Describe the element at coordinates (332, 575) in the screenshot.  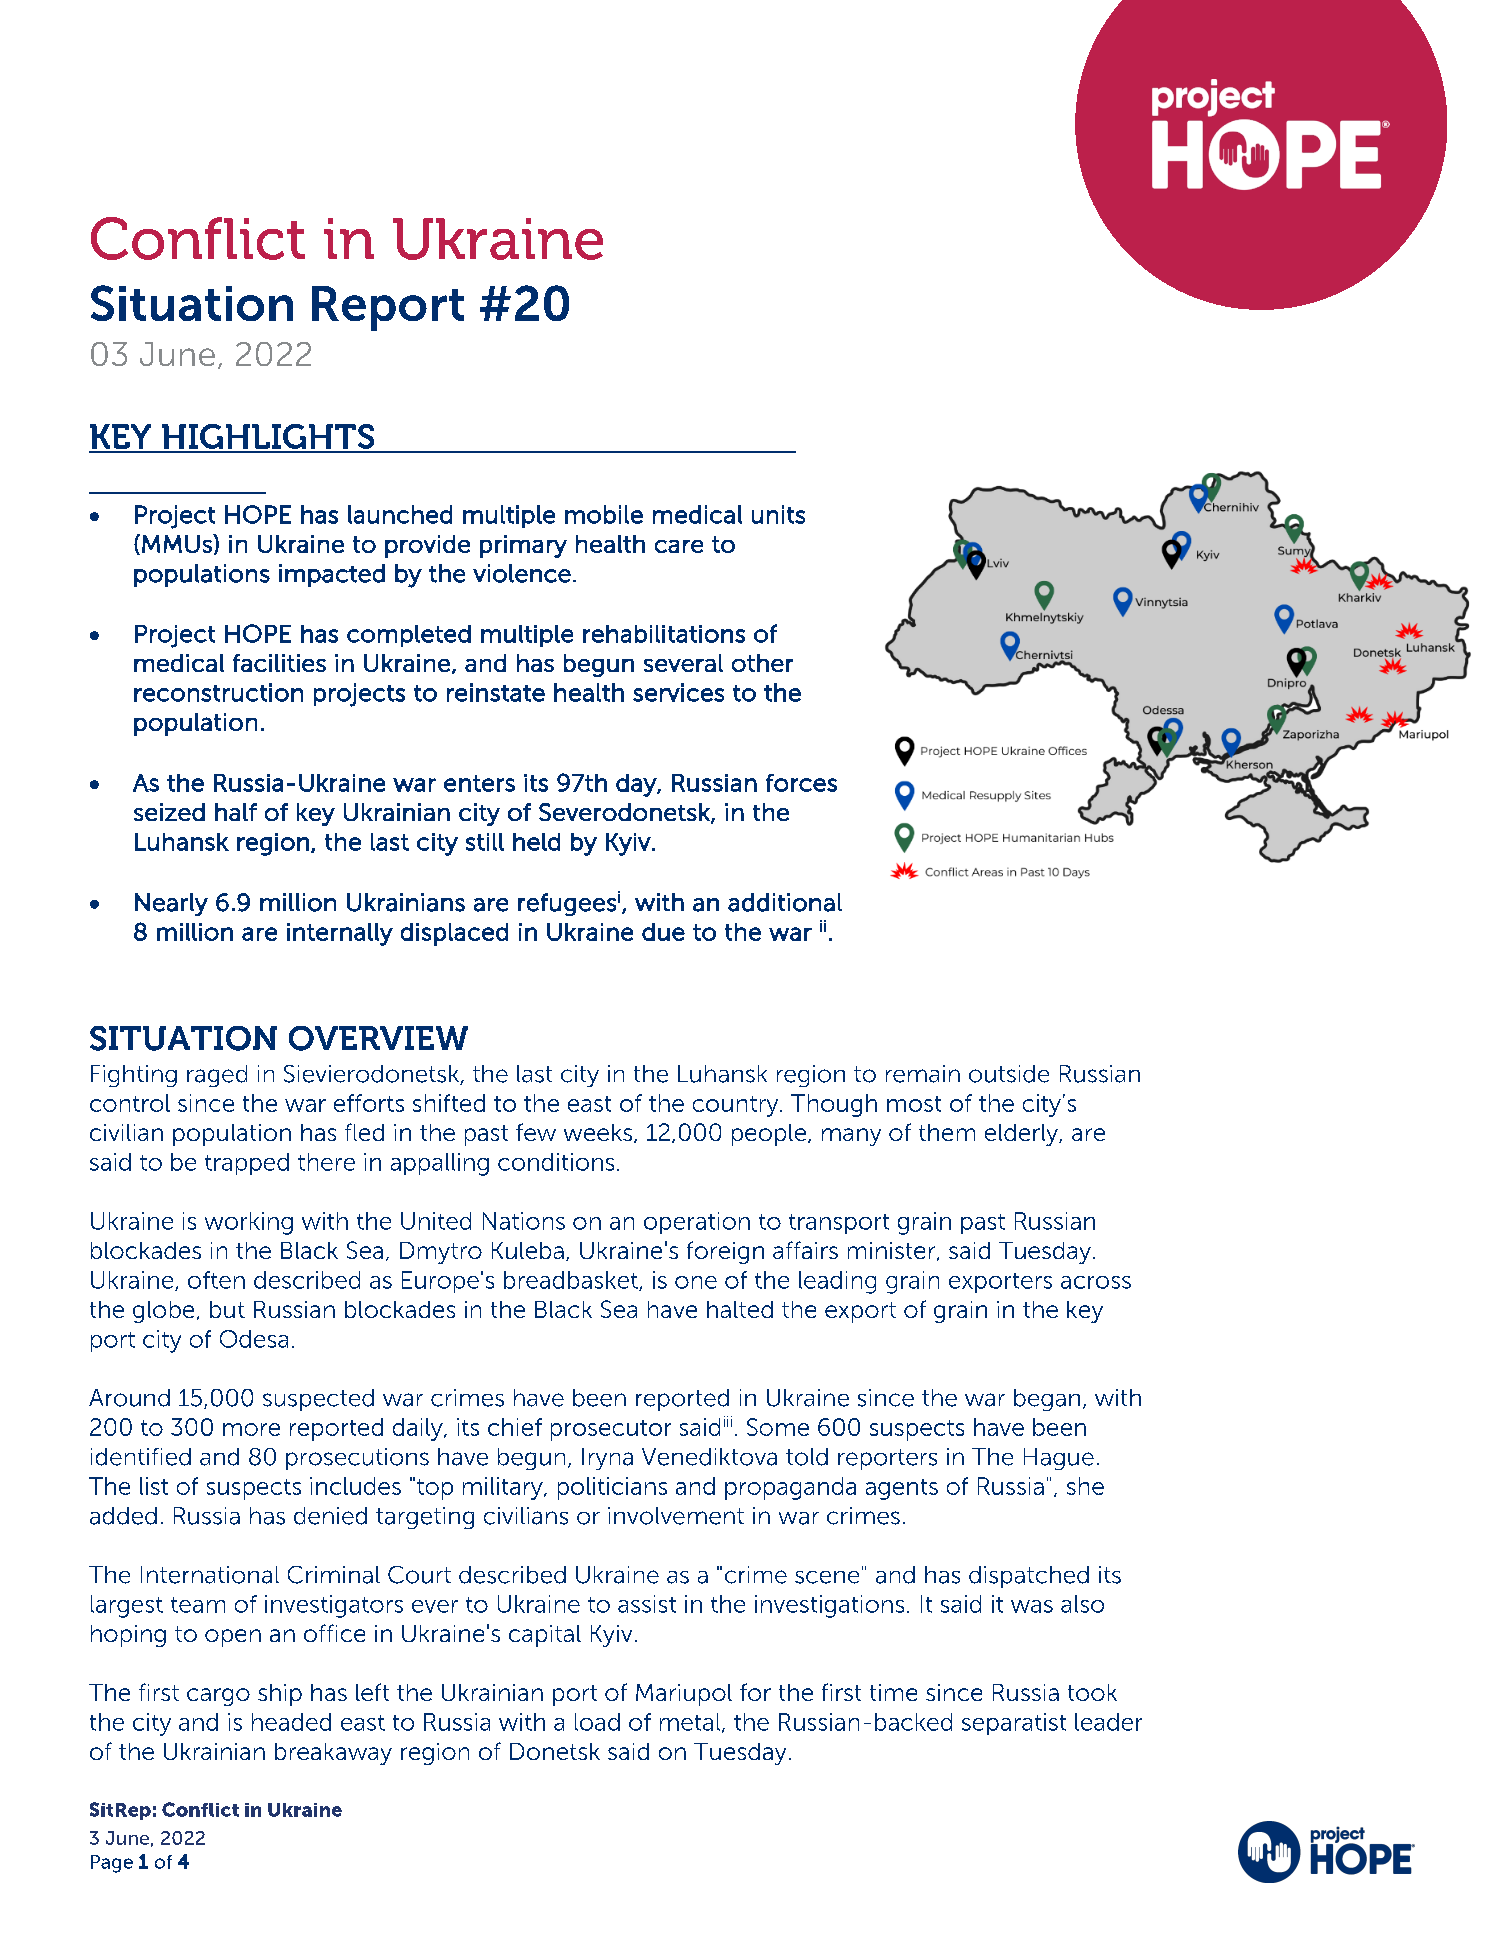
I see `impacted` at that location.
